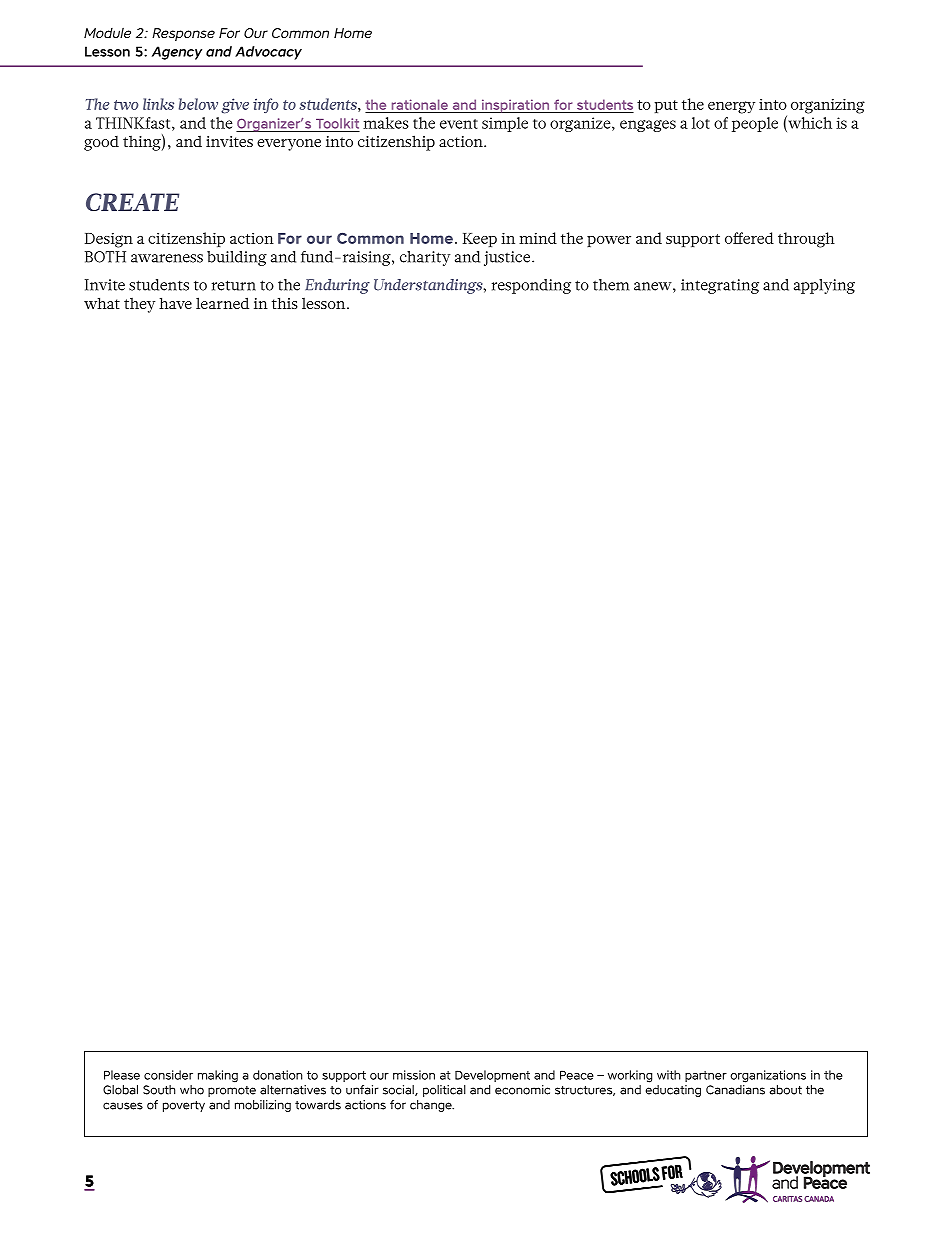  What do you see at coordinates (177, 53) in the screenshot?
I see `Agency` at bounding box center [177, 53].
